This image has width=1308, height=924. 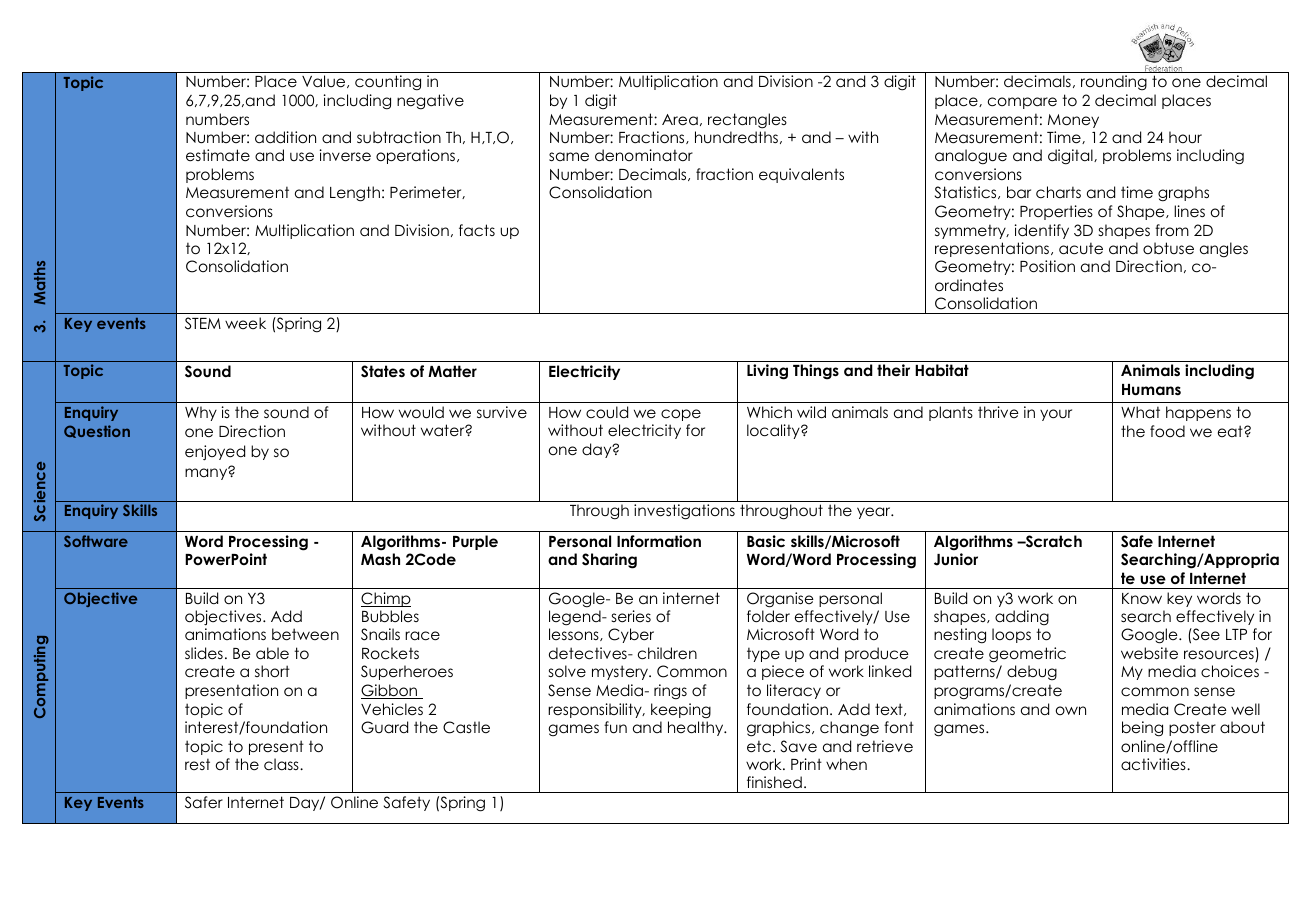 I want to click on Why, so click(x=201, y=413).
